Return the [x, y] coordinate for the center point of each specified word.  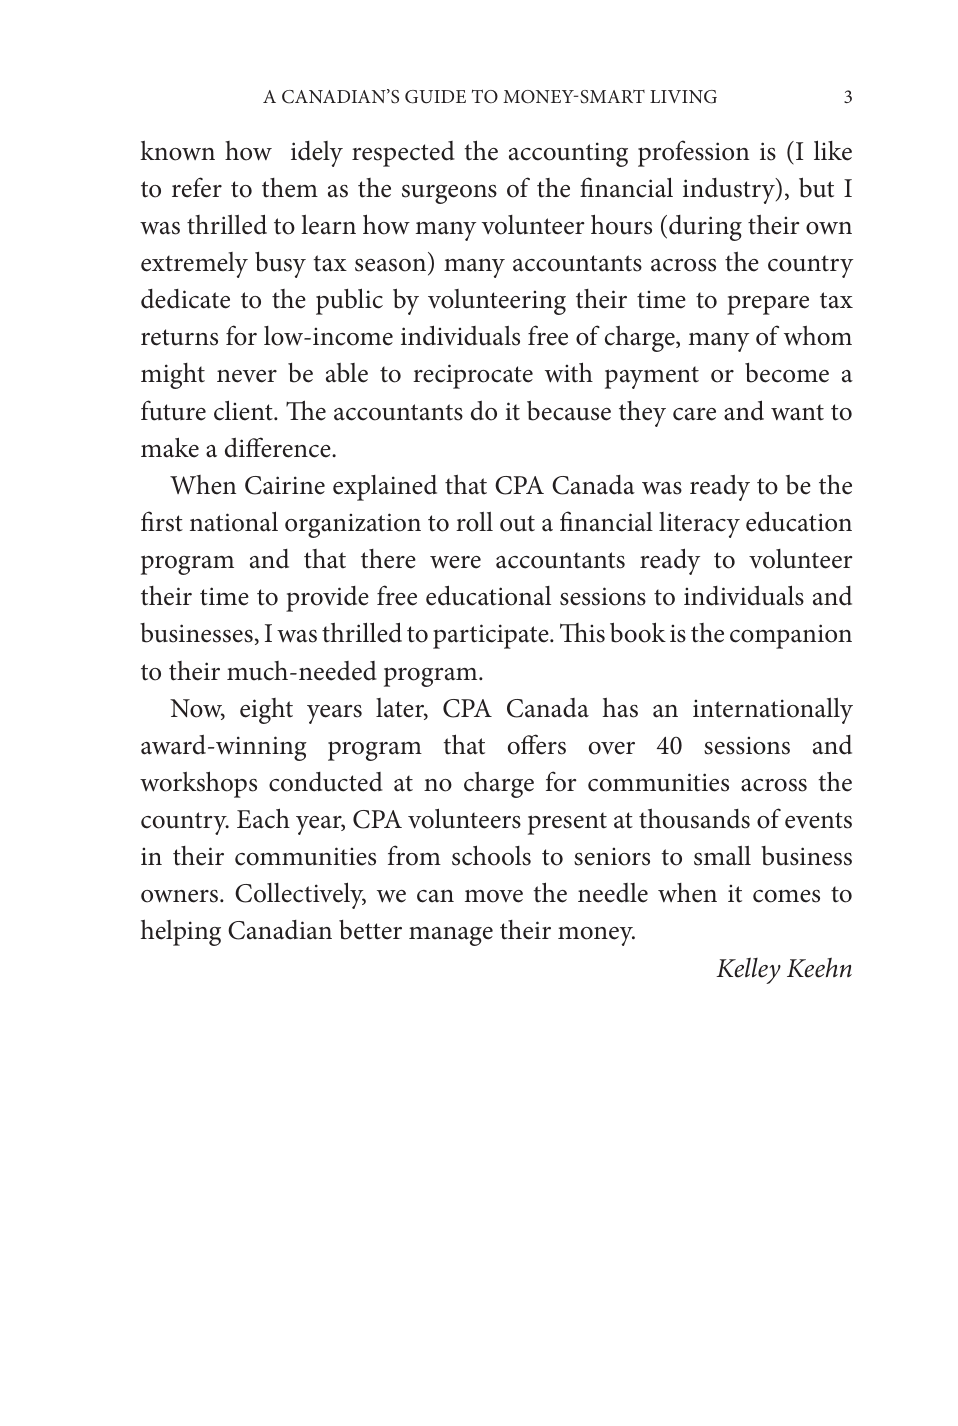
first [162, 521]
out [517, 523]
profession [693, 153]
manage [451, 936]
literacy [699, 525]
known [177, 151]
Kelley [748, 970]
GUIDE [435, 97]
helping [181, 933]
